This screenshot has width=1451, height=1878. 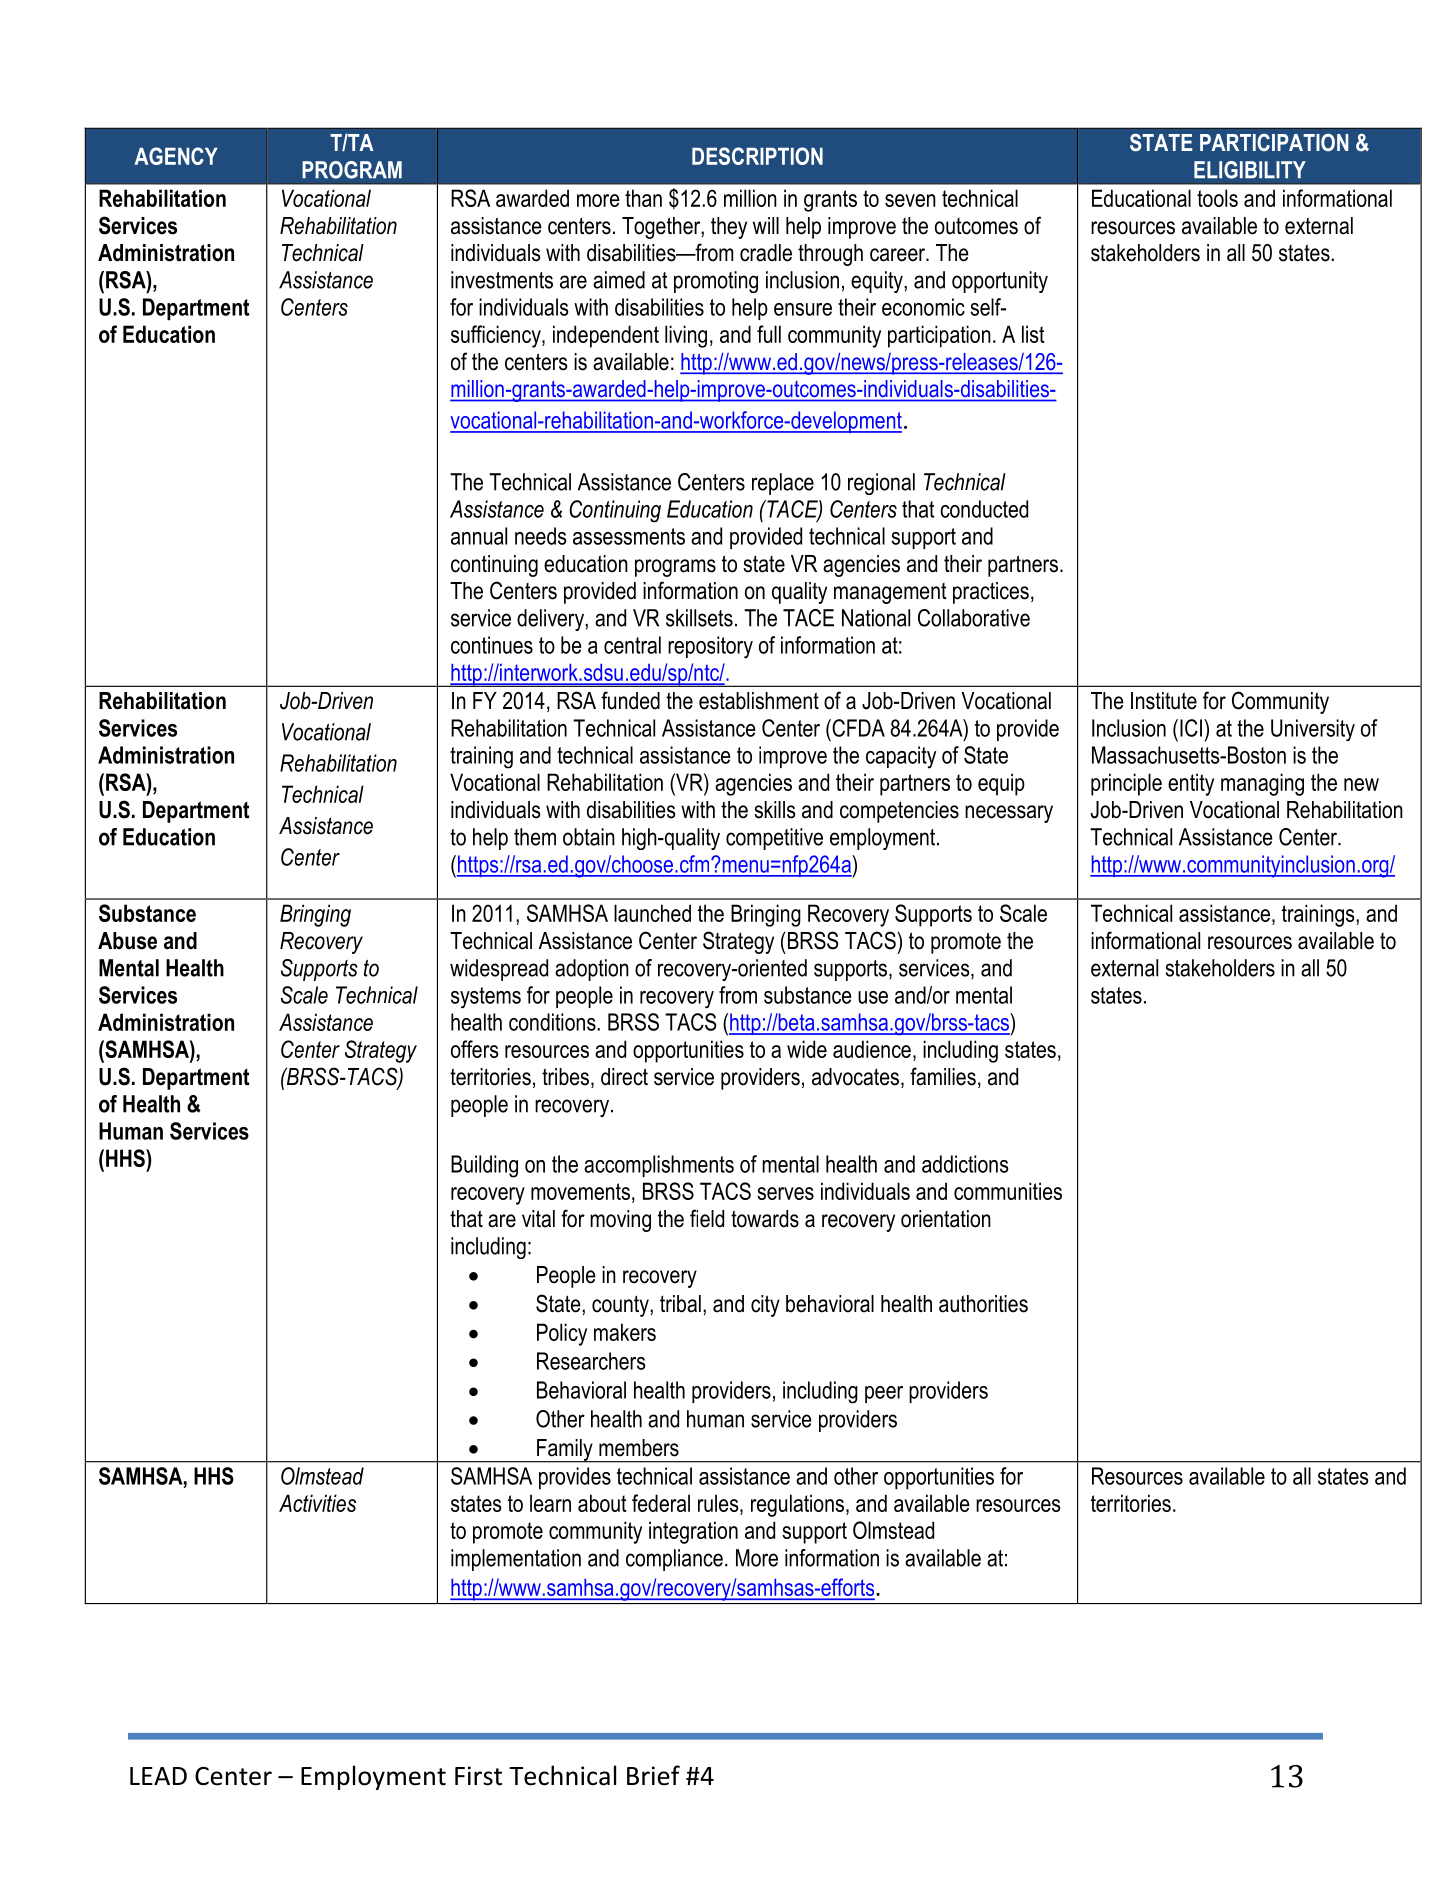 What do you see at coordinates (652, 913) in the screenshot?
I see `launched` at bounding box center [652, 913].
